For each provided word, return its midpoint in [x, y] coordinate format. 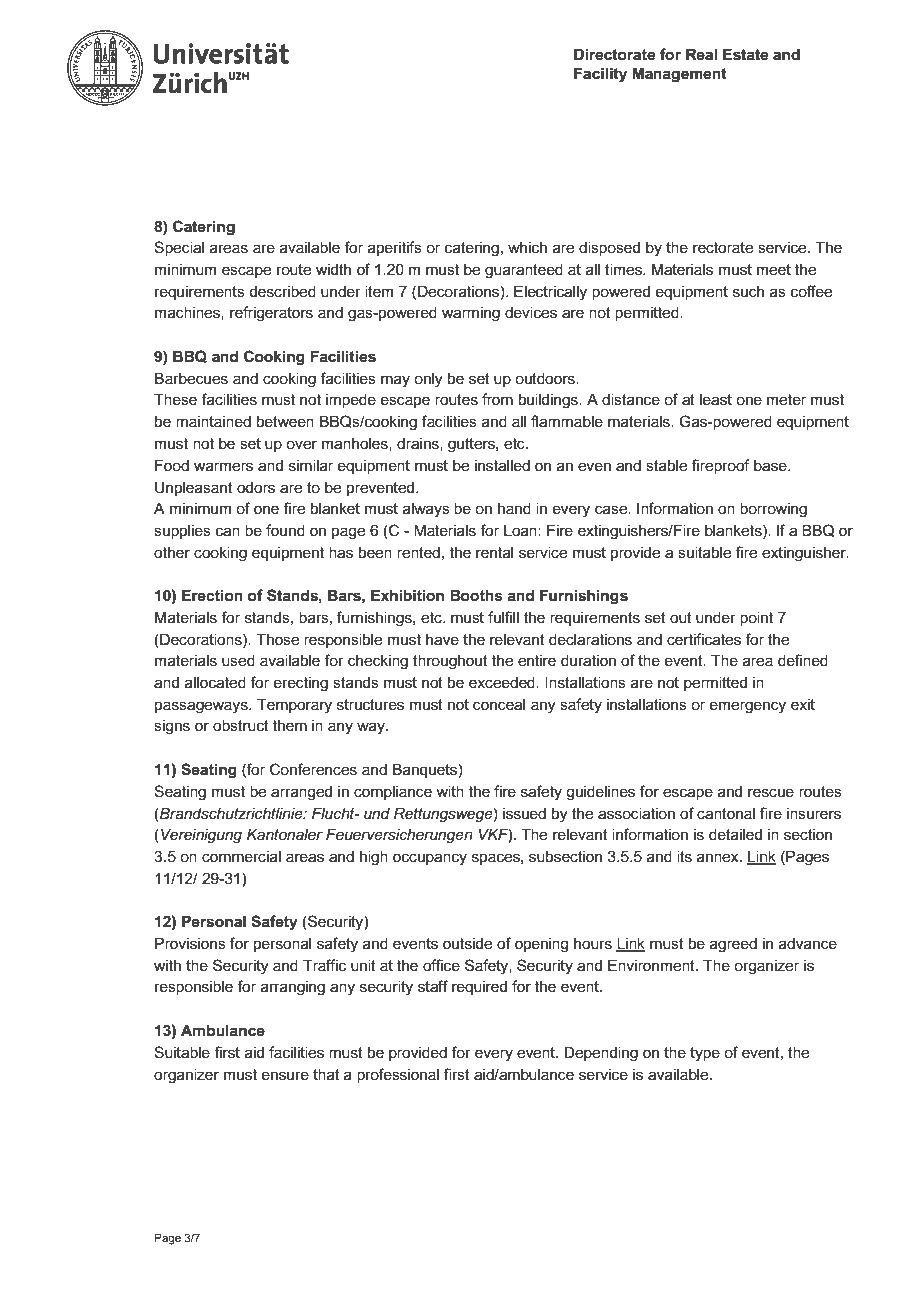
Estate [745, 54]
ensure [285, 1075]
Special [179, 248]
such [748, 291]
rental [494, 552]
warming [471, 314]
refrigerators [271, 314]
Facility [600, 75]
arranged [301, 793]
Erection [212, 595]
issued [524, 813]
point [756, 618]
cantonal [726, 813]
